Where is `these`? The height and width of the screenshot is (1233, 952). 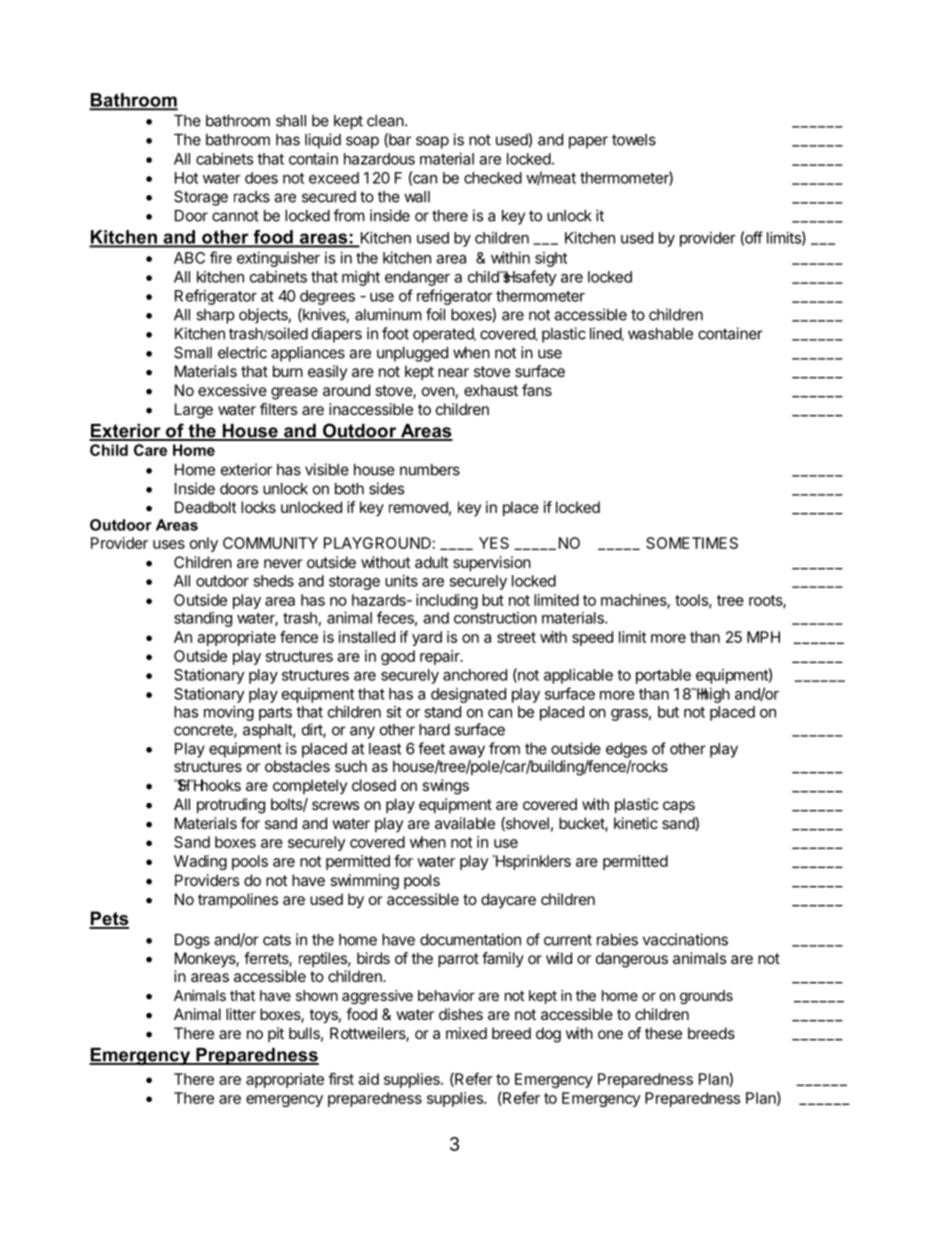 these is located at coordinates (663, 1033).
